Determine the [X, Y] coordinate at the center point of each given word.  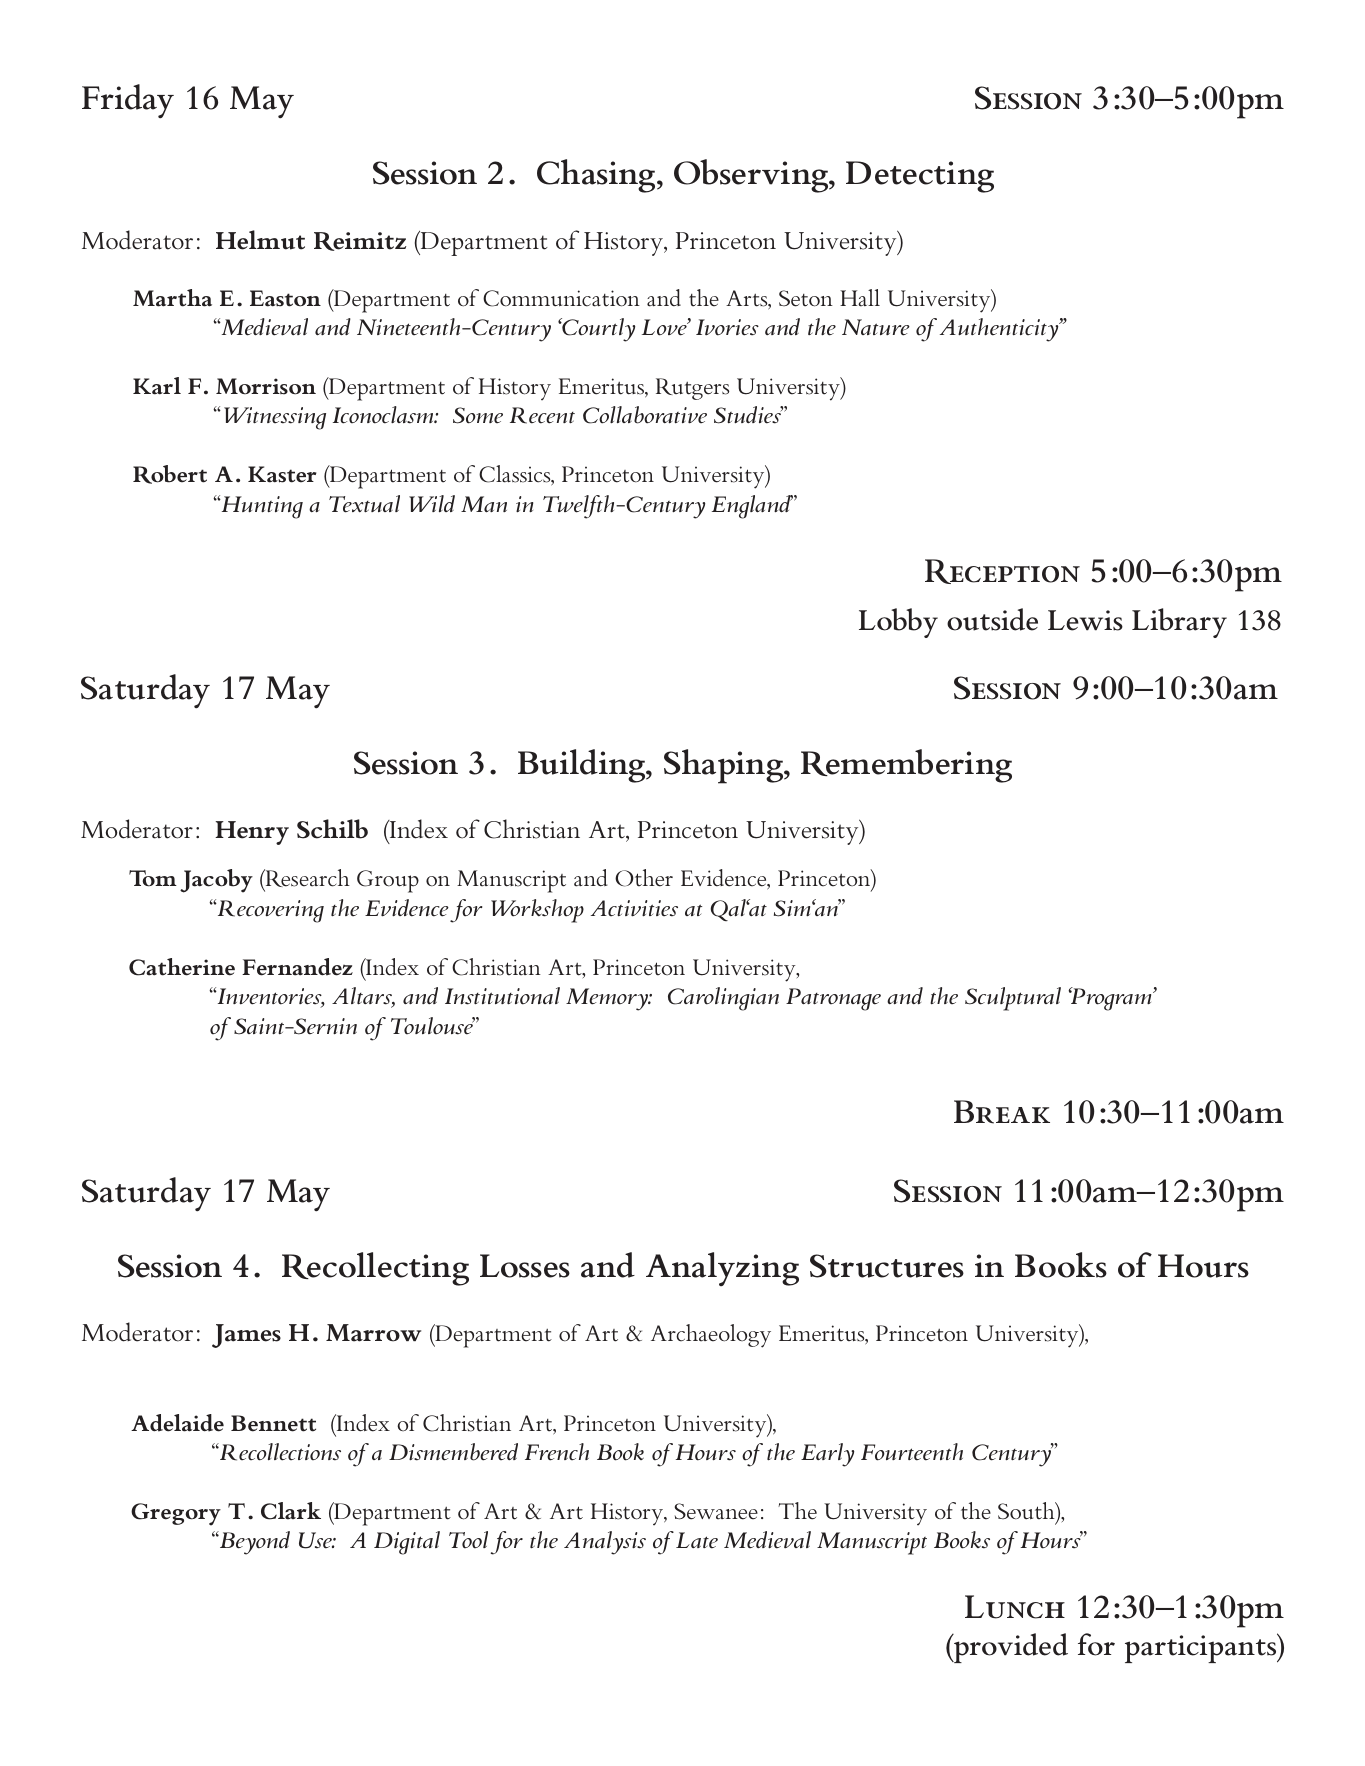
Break [1002, 1112]
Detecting [920, 177]
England [752, 507]
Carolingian [723, 999]
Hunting [261, 507]
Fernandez [297, 967]
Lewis [1085, 620]
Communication [561, 298]
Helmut [260, 240]
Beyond [254, 1543]
